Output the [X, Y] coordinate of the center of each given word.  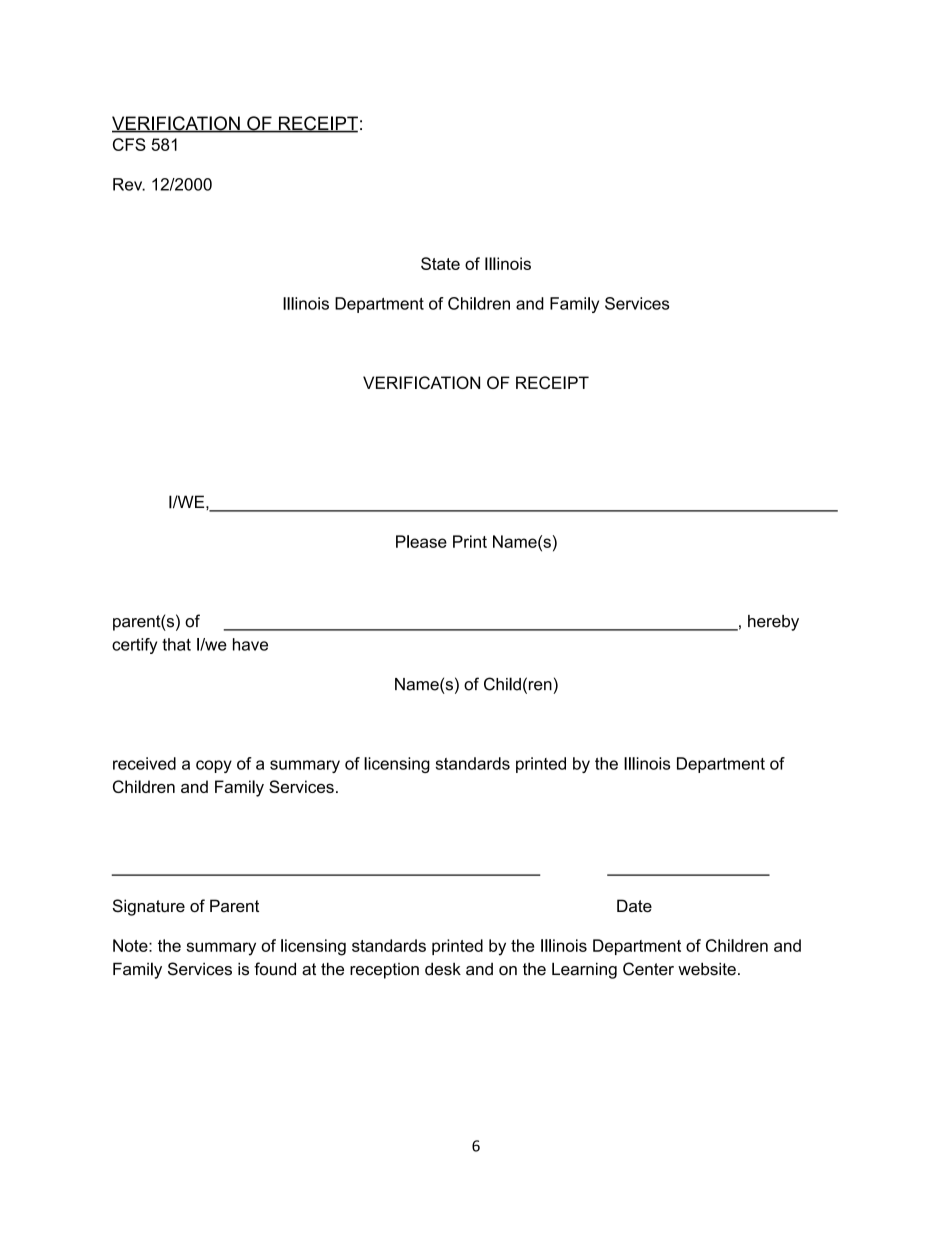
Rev [129, 184]
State [440, 263]
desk [443, 969]
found [275, 969]
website [707, 969]
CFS [129, 144]
